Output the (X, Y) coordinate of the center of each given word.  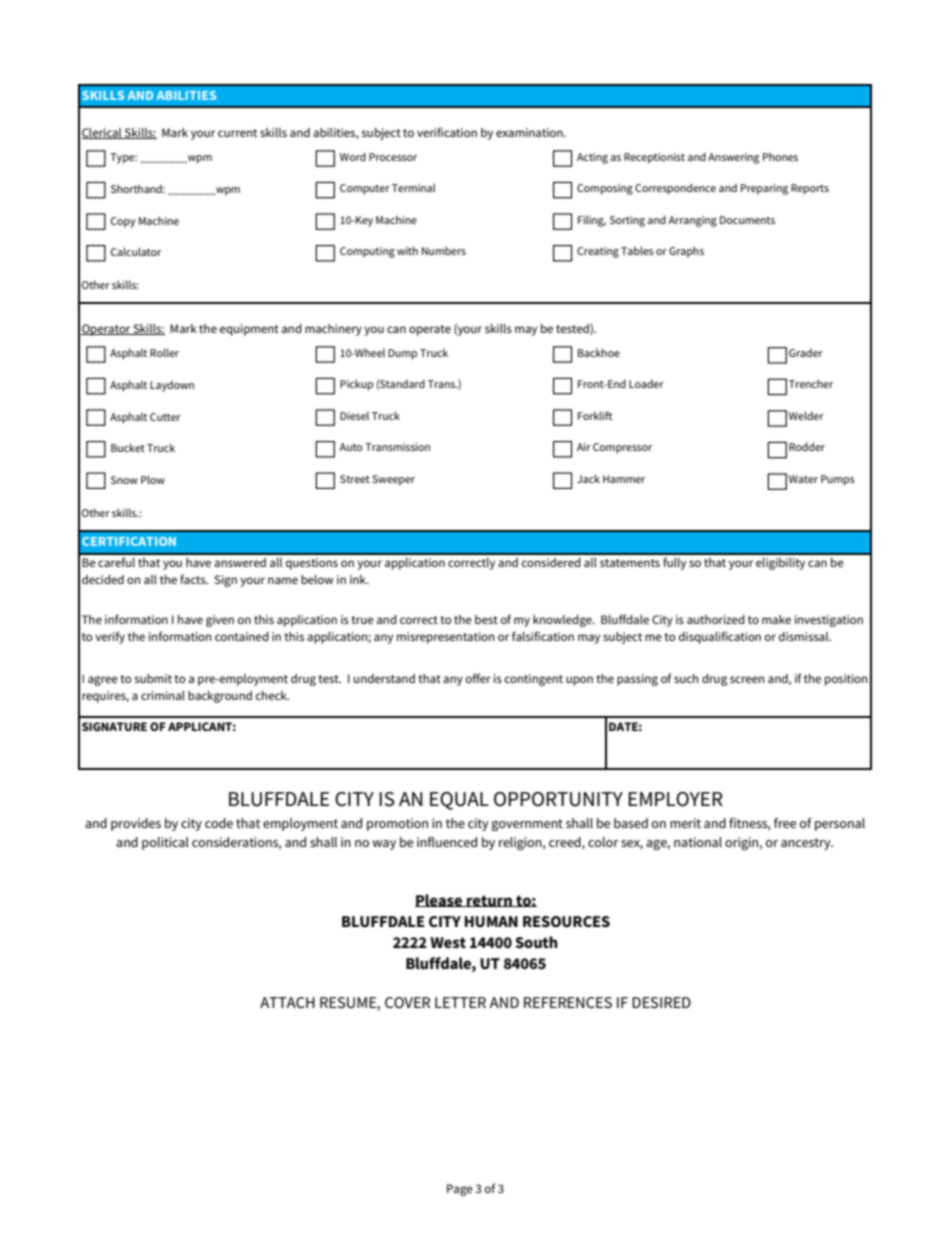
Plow (153, 479)
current (237, 133)
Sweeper (393, 480)
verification (447, 132)
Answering (733, 158)
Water (803, 479)
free (785, 823)
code (219, 823)
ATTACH (287, 1002)
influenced (447, 842)
